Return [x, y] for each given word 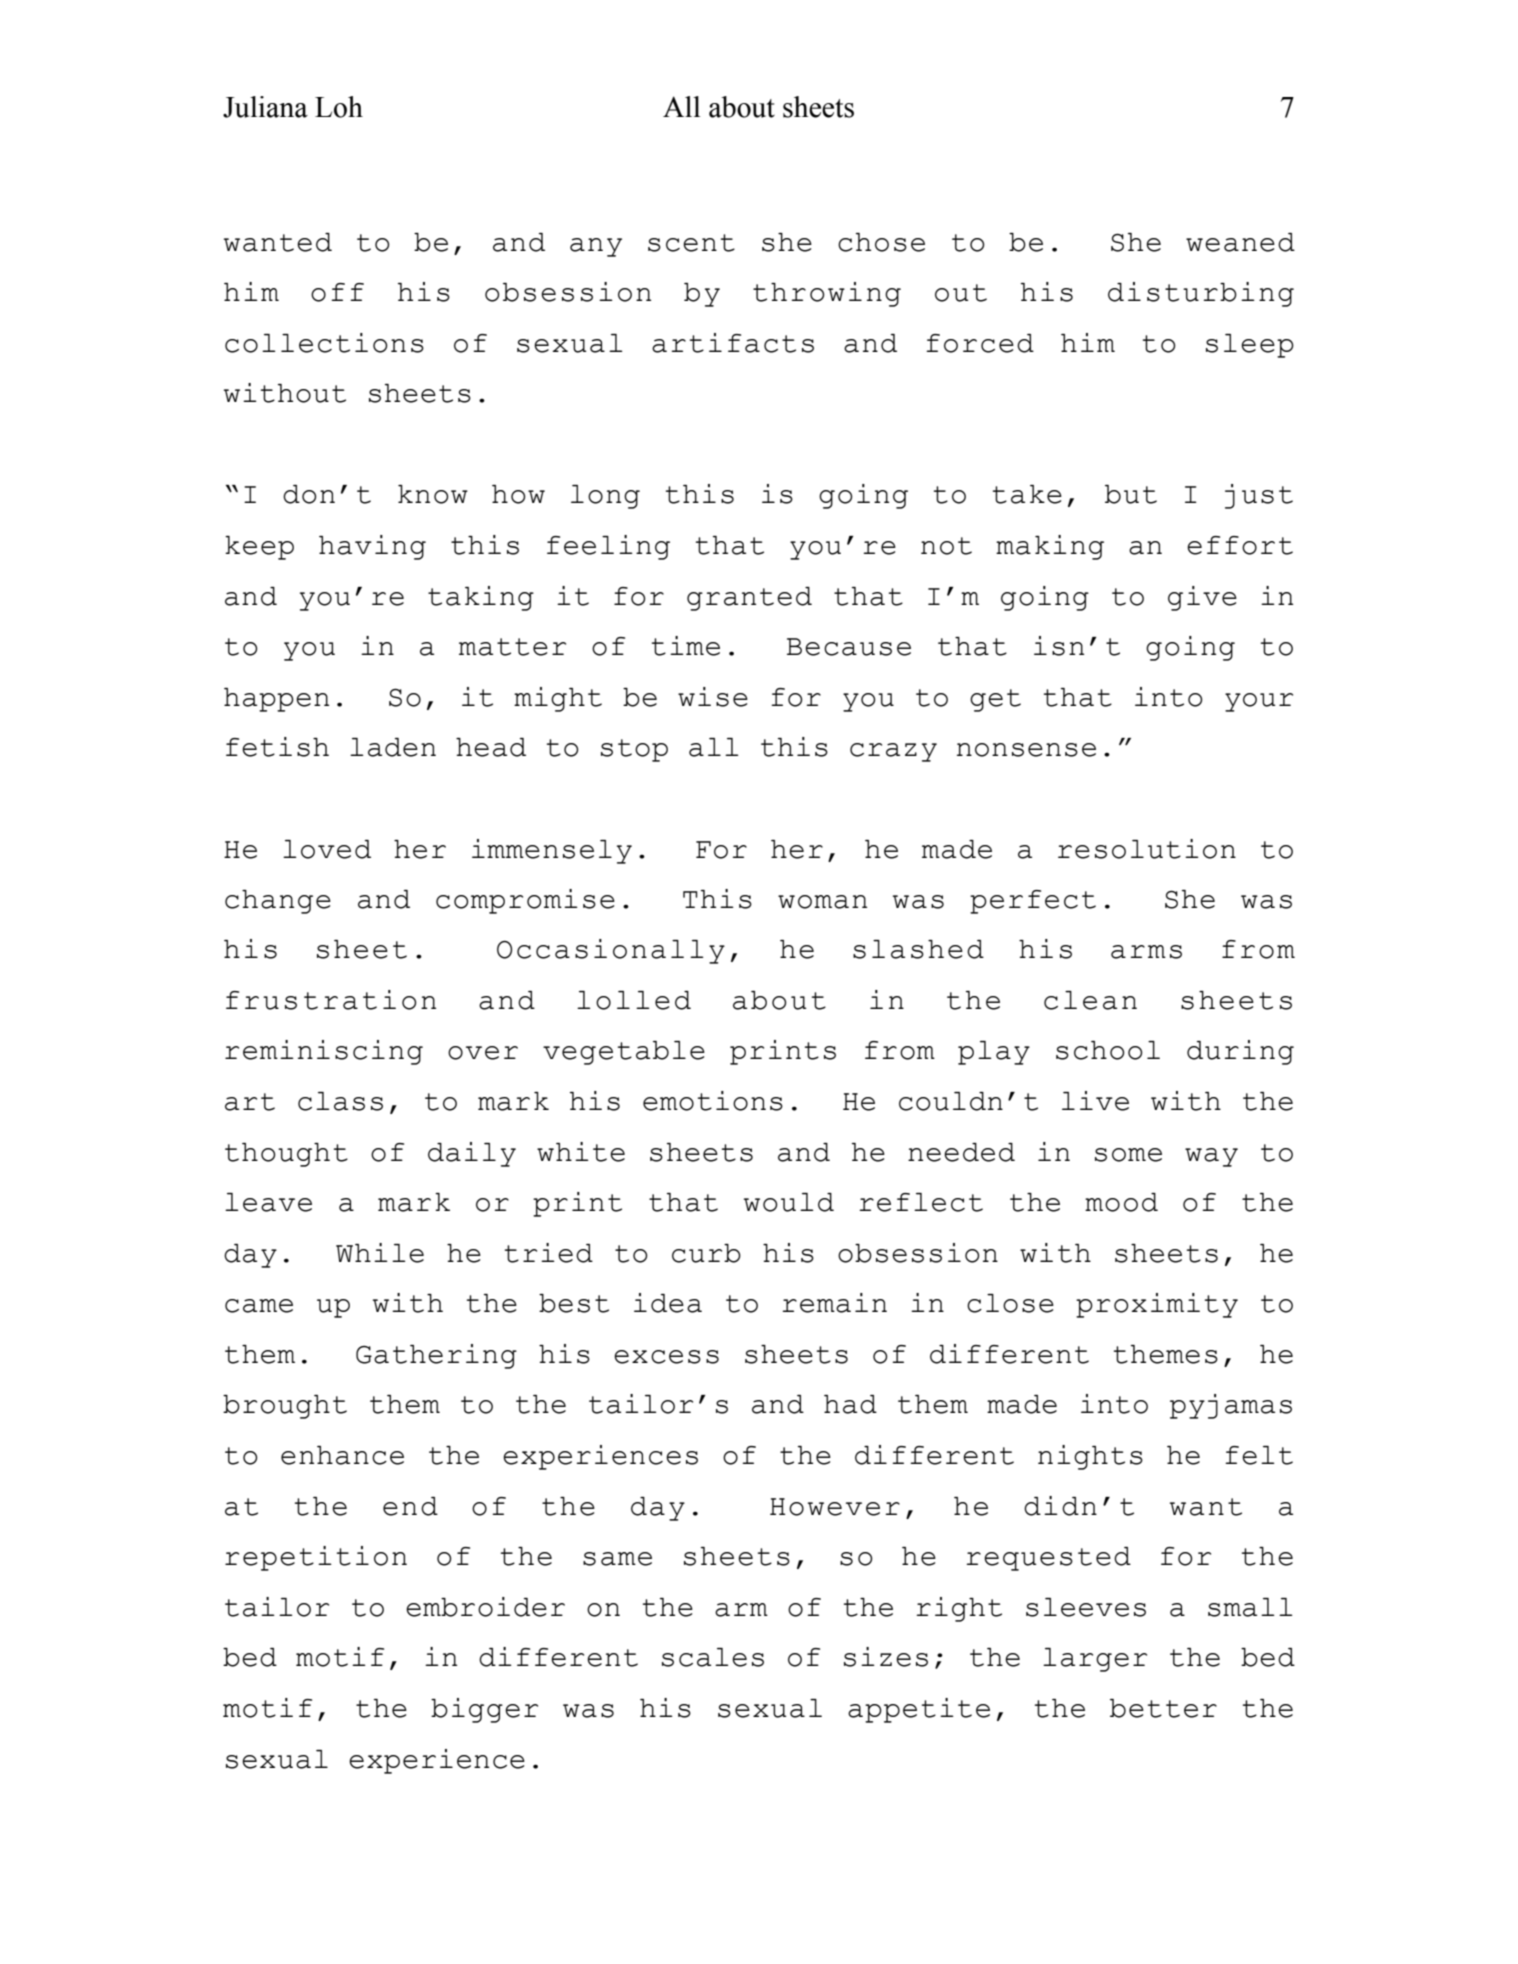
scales [713, 1657]
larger [1095, 1660]
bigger [484, 1710]
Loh [339, 107]
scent [691, 243]
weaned [1240, 242]
